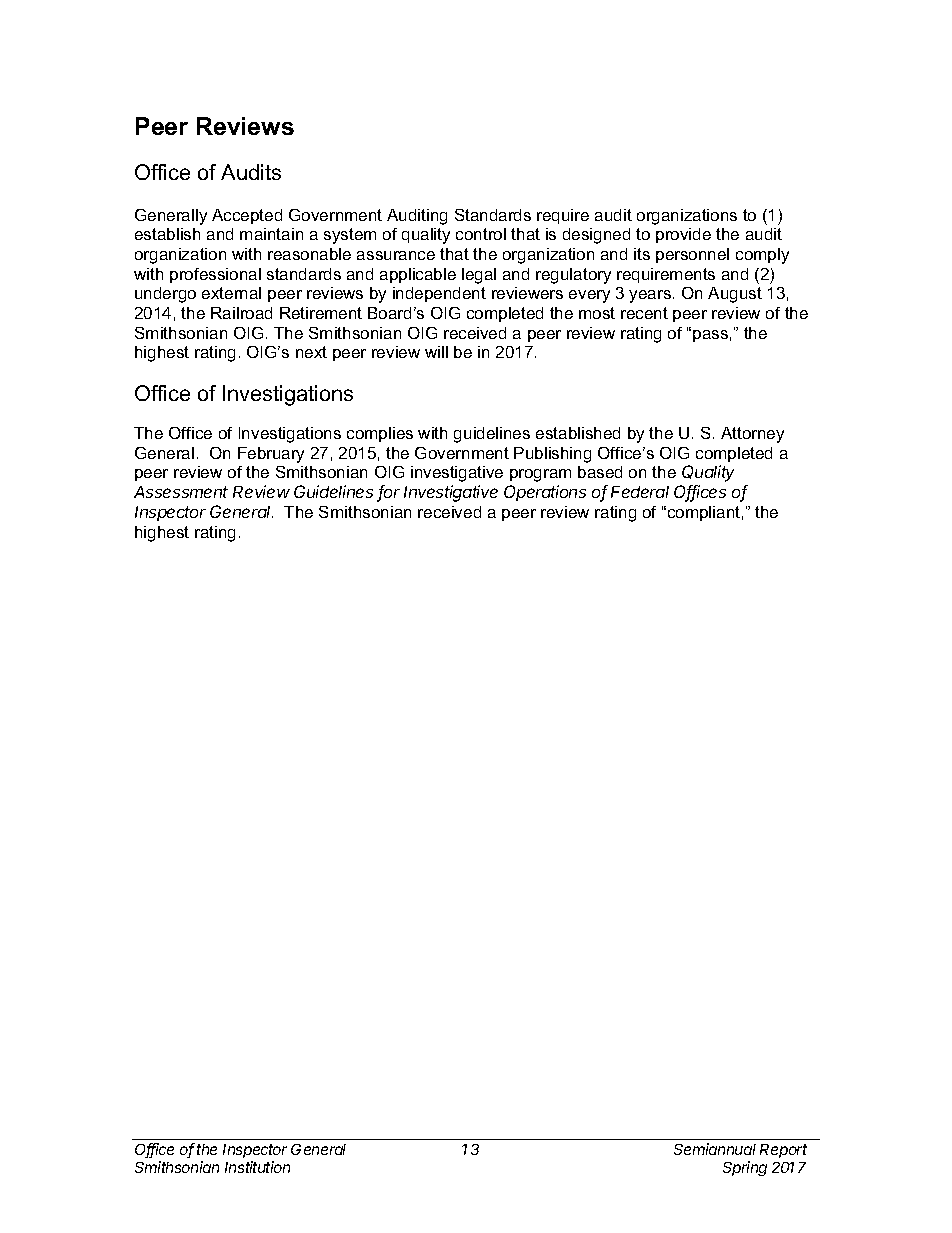 The height and width of the page is (1233, 952). I want to click on maintain, so click(271, 234).
